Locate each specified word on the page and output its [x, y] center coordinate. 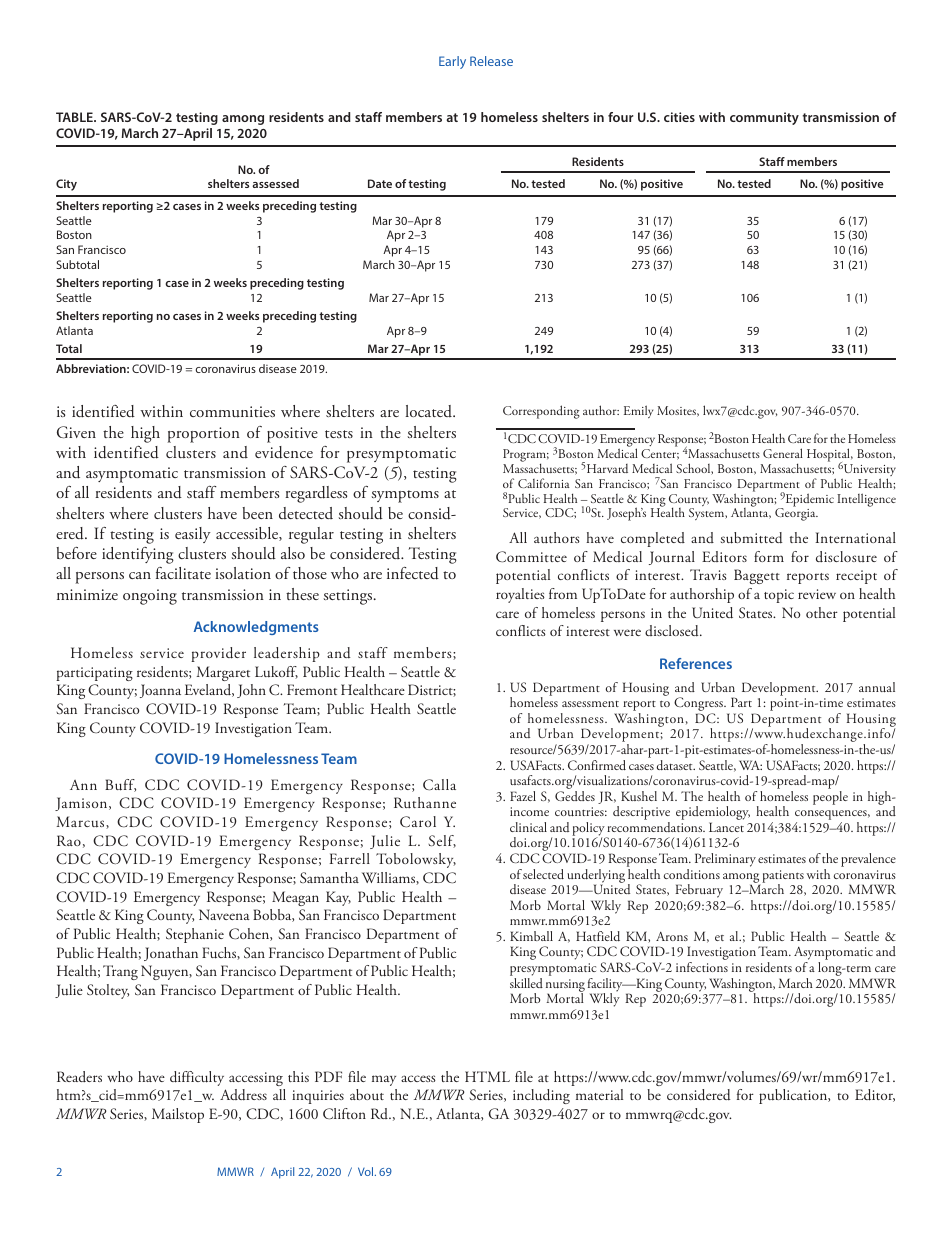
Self [442, 841]
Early [452, 62]
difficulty [197, 1078]
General [783, 453]
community [764, 118]
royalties [520, 595]
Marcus [82, 822]
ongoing [150, 597]
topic [779, 596]
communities [232, 412]
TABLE [75, 117]
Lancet [726, 827]
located [430, 411]
